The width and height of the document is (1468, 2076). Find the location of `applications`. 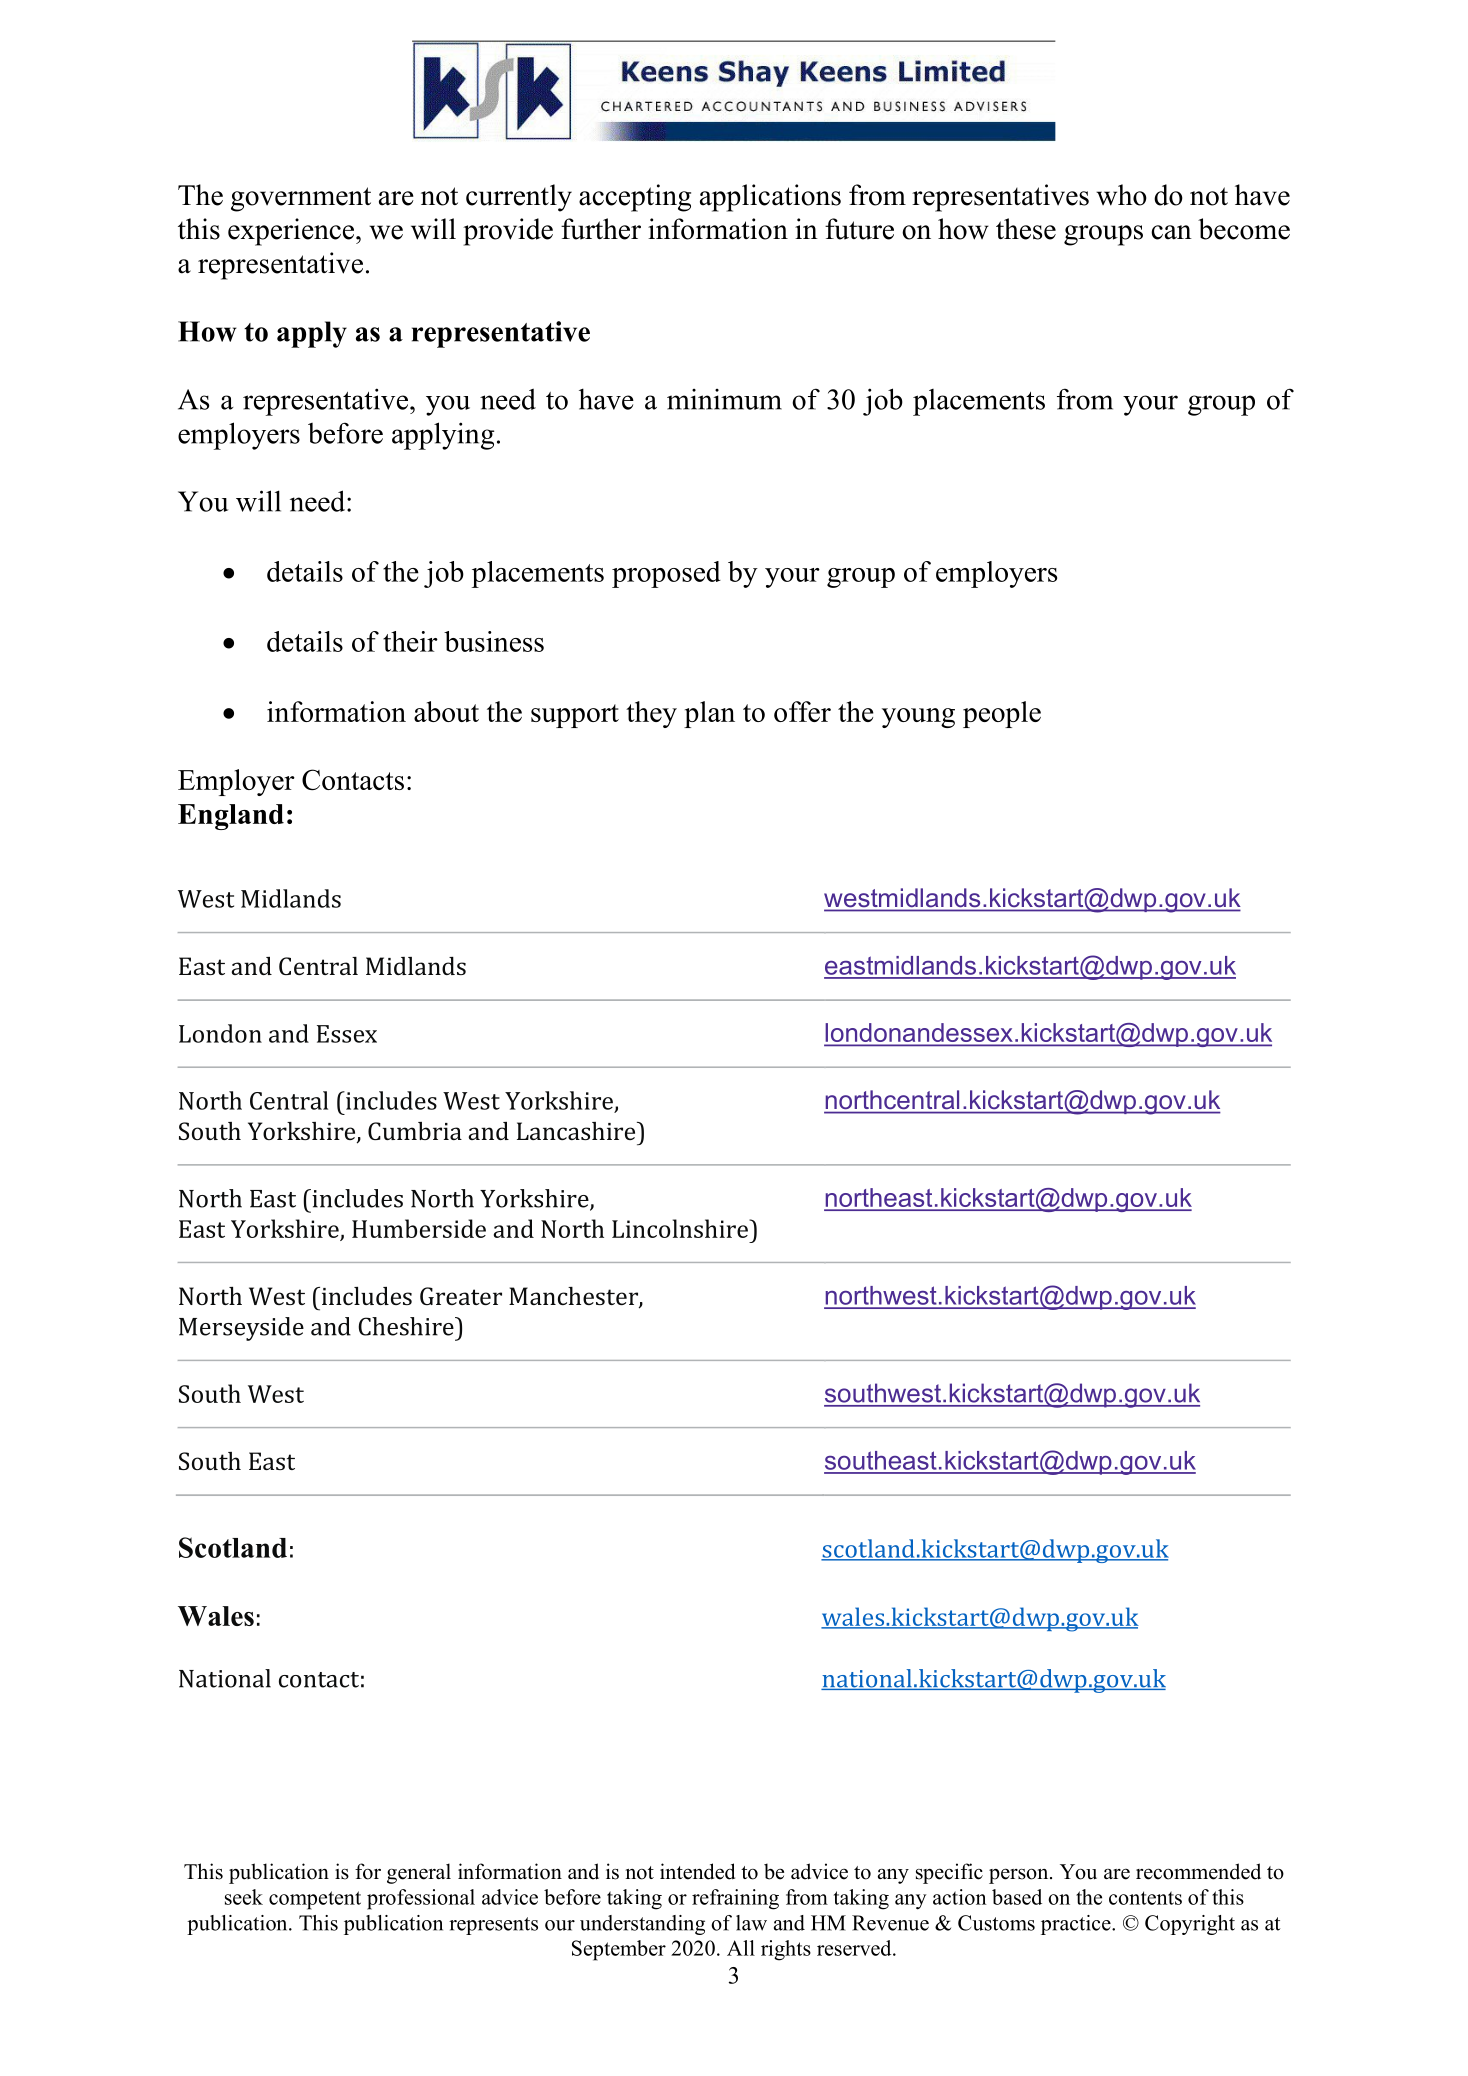

applications is located at coordinates (770, 198).
